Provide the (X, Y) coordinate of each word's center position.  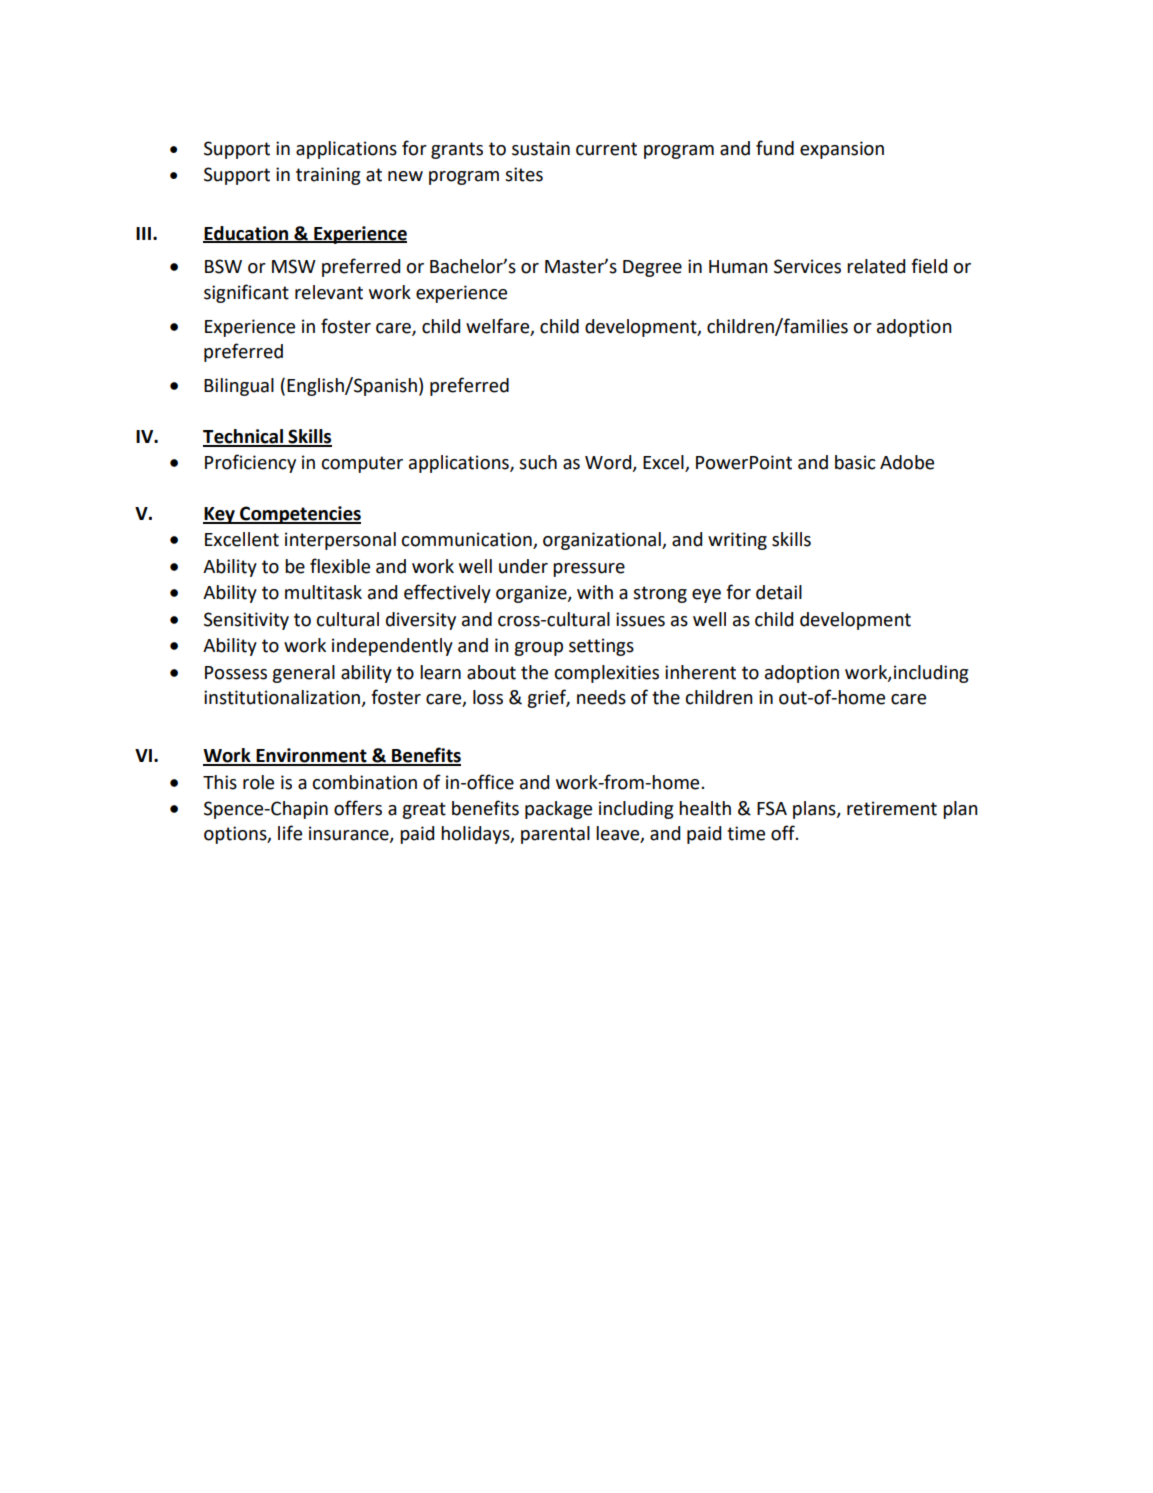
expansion (842, 150)
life (290, 833)
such (538, 462)
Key (220, 515)
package (558, 810)
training (328, 176)
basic (855, 462)
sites (524, 174)
